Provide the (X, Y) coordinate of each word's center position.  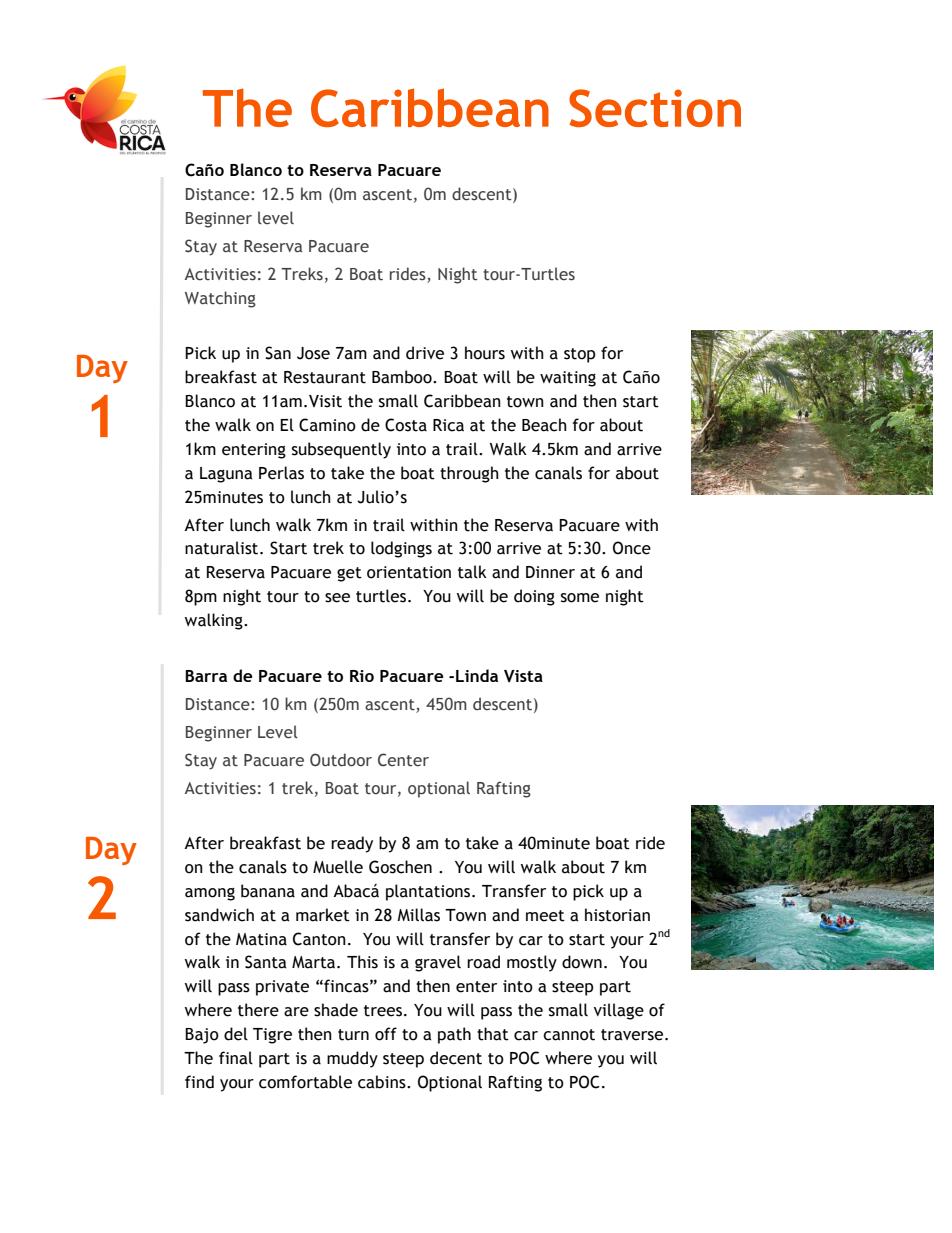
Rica (448, 425)
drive (425, 353)
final (236, 1058)
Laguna (226, 475)
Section (655, 108)
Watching (220, 299)
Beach (544, 425)
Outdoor (341, 760)
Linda (477, 675)
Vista (523, 676)
